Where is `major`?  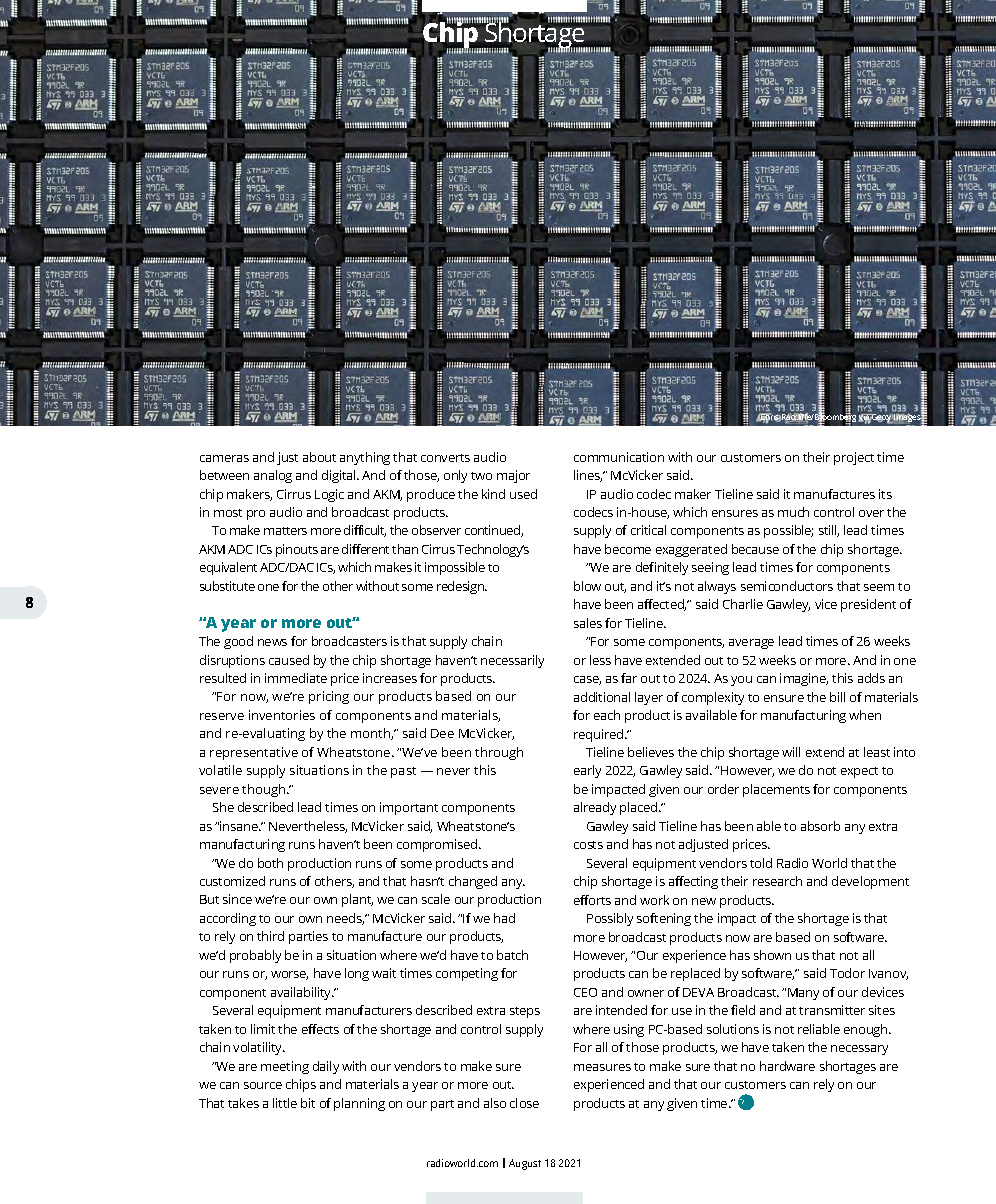 major is located at coordinates (513, 476).
